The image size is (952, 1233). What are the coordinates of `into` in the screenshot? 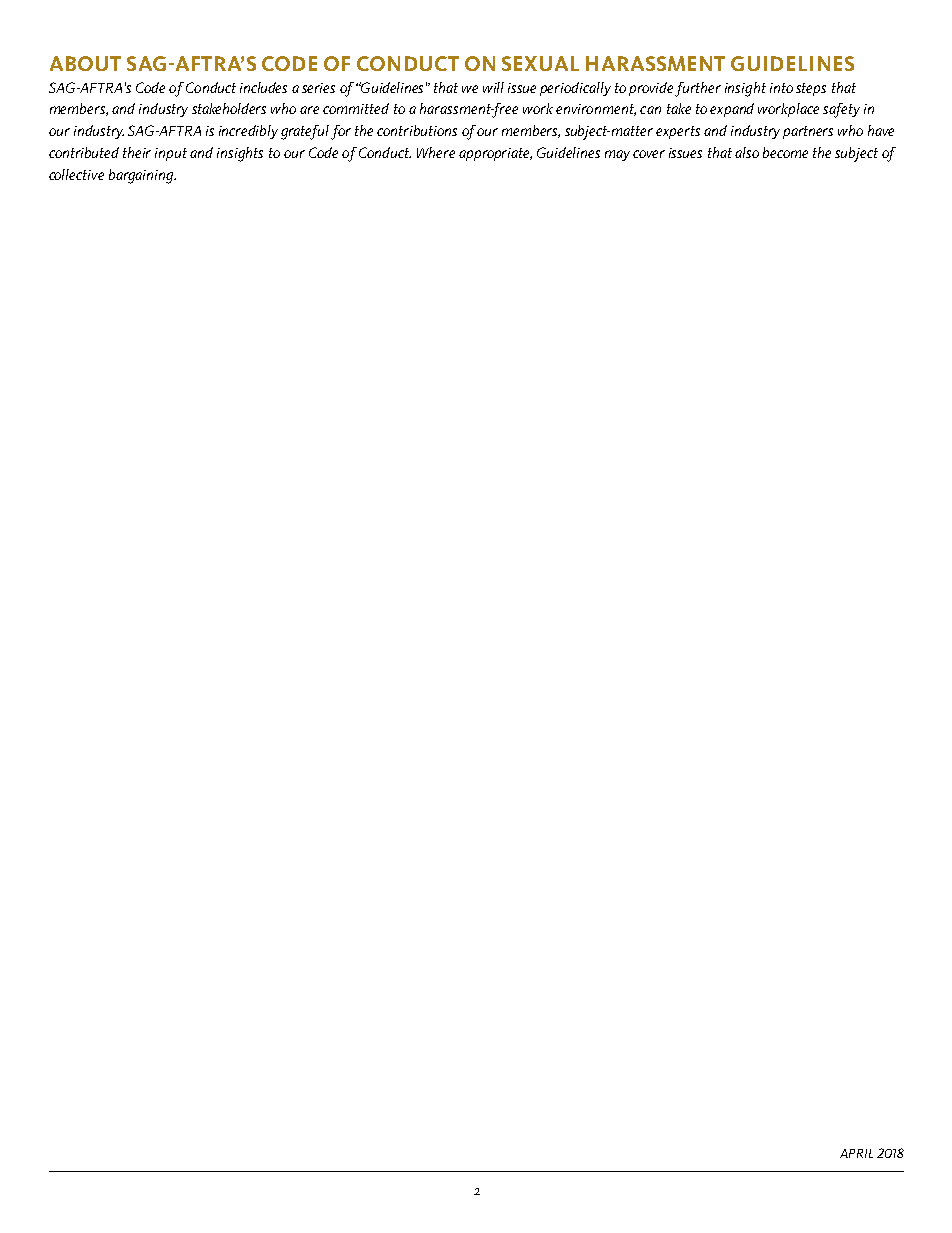 It's located at (781, 88).
